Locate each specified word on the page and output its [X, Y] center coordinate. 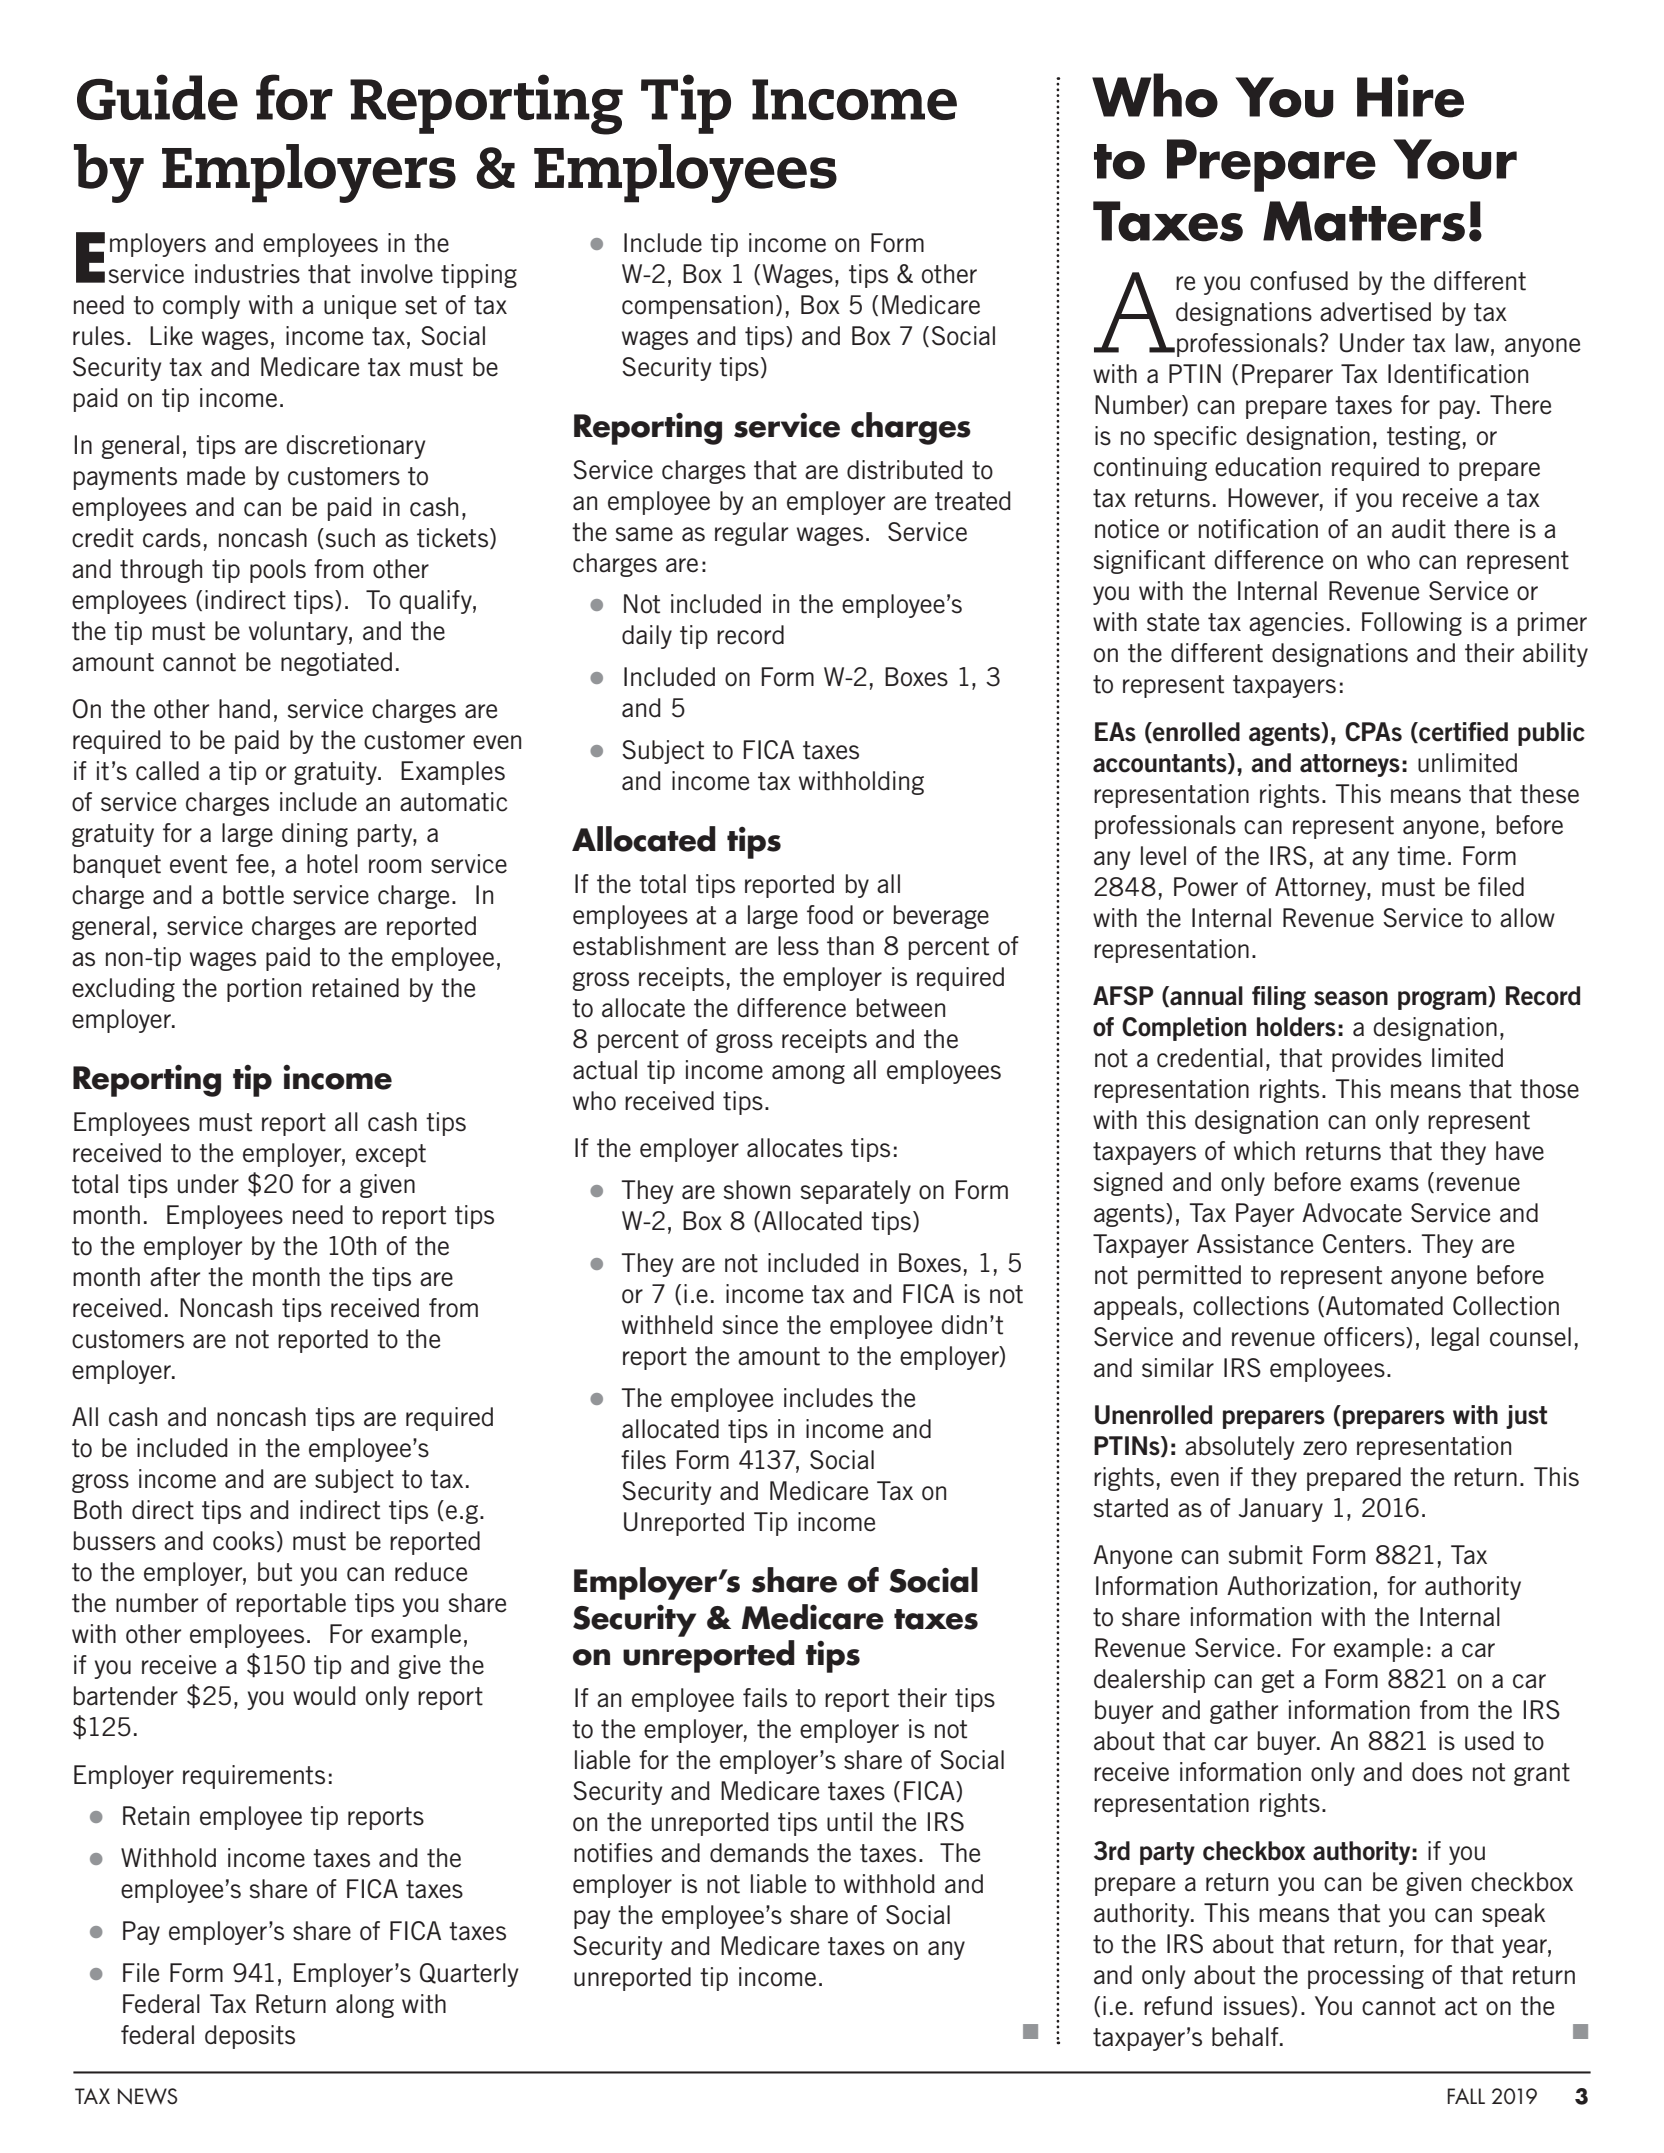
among [808, 1074]
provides [1377, 1060]
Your [1455, 159]
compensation [697, 307]
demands [759, 1853]
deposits [250, 2037]
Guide [157, 97]
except [391, 1155]
